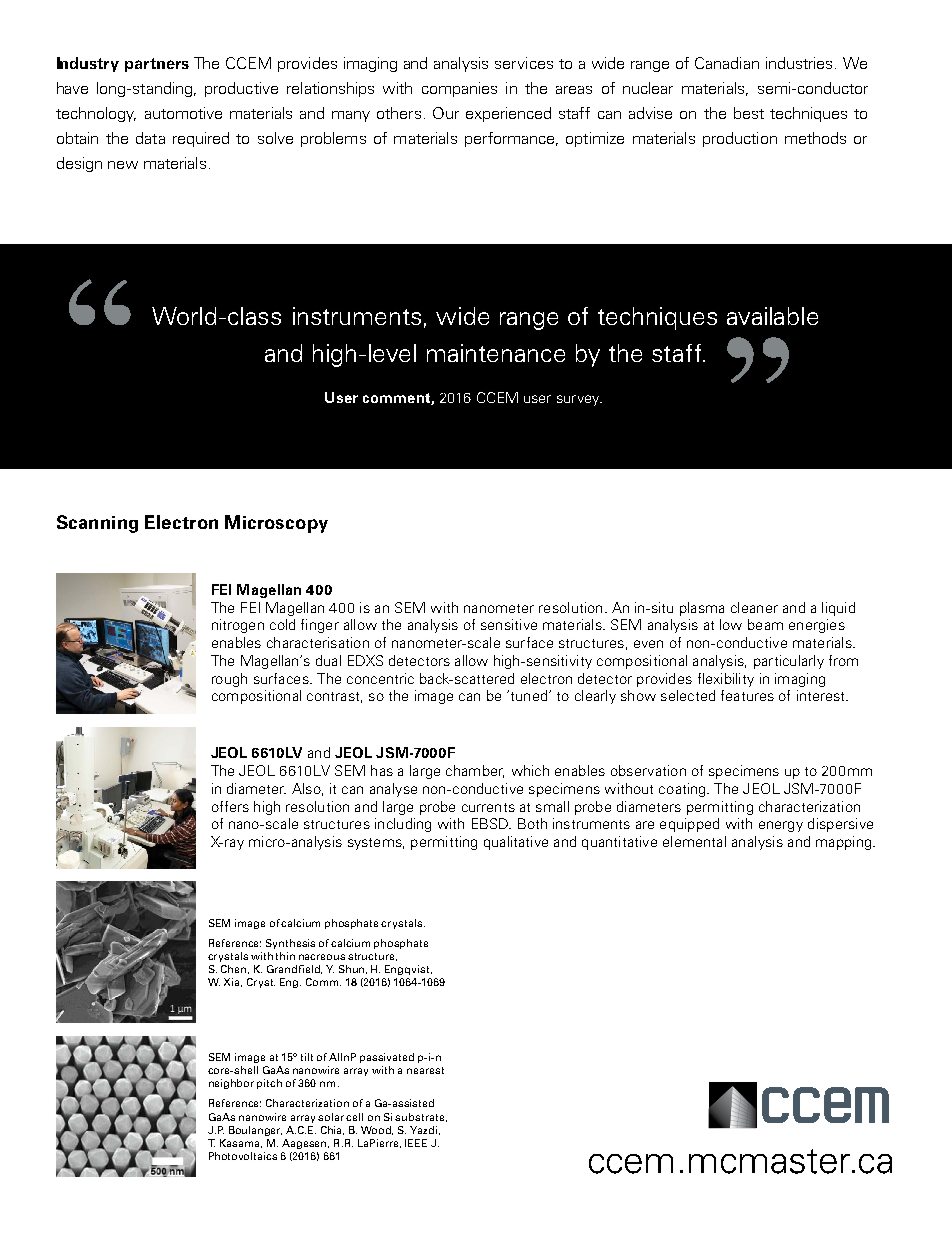  What do you see at coordinates (754, 607) in the document?
I see `cleaner` at bounding box center [754, 607].
